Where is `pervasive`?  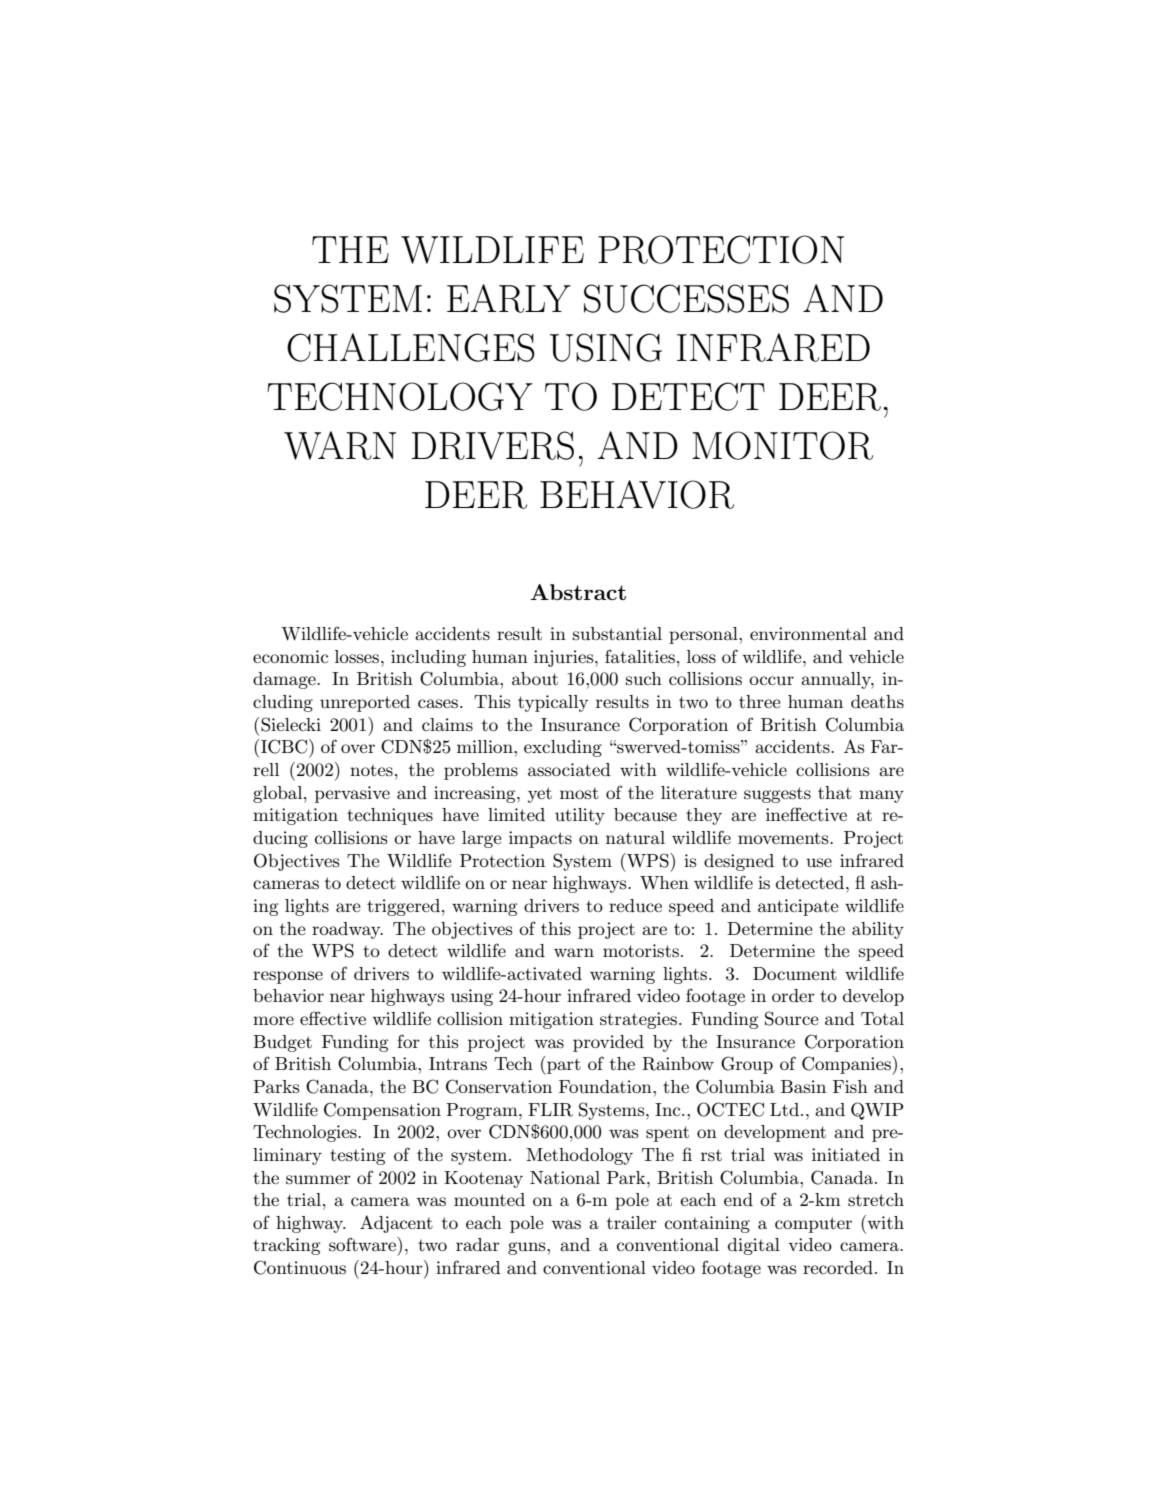 pervasive is located at coordinates (352, 794).
